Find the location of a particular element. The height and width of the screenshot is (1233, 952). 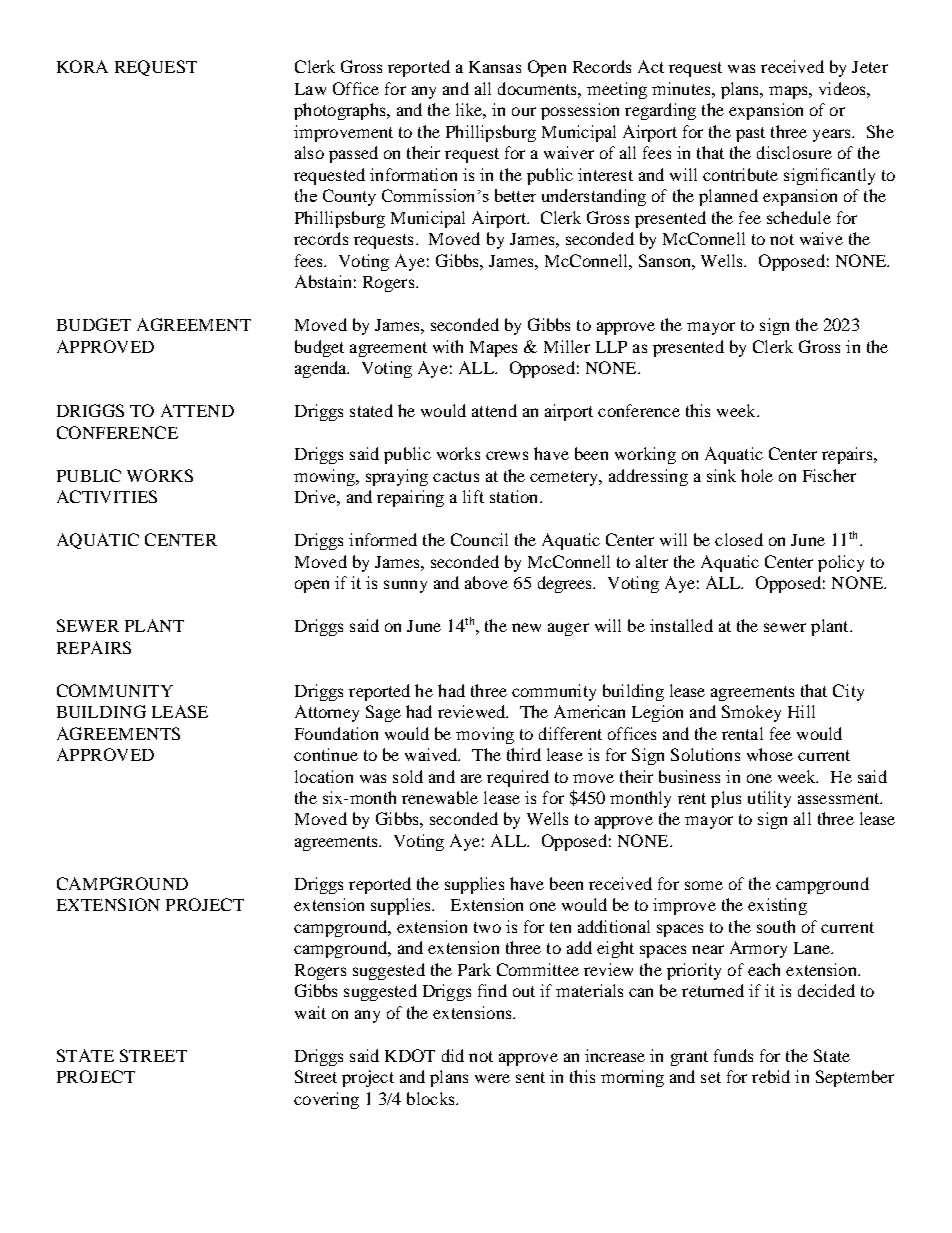

ACTIVITIES is located at coordinates (107, 496).
